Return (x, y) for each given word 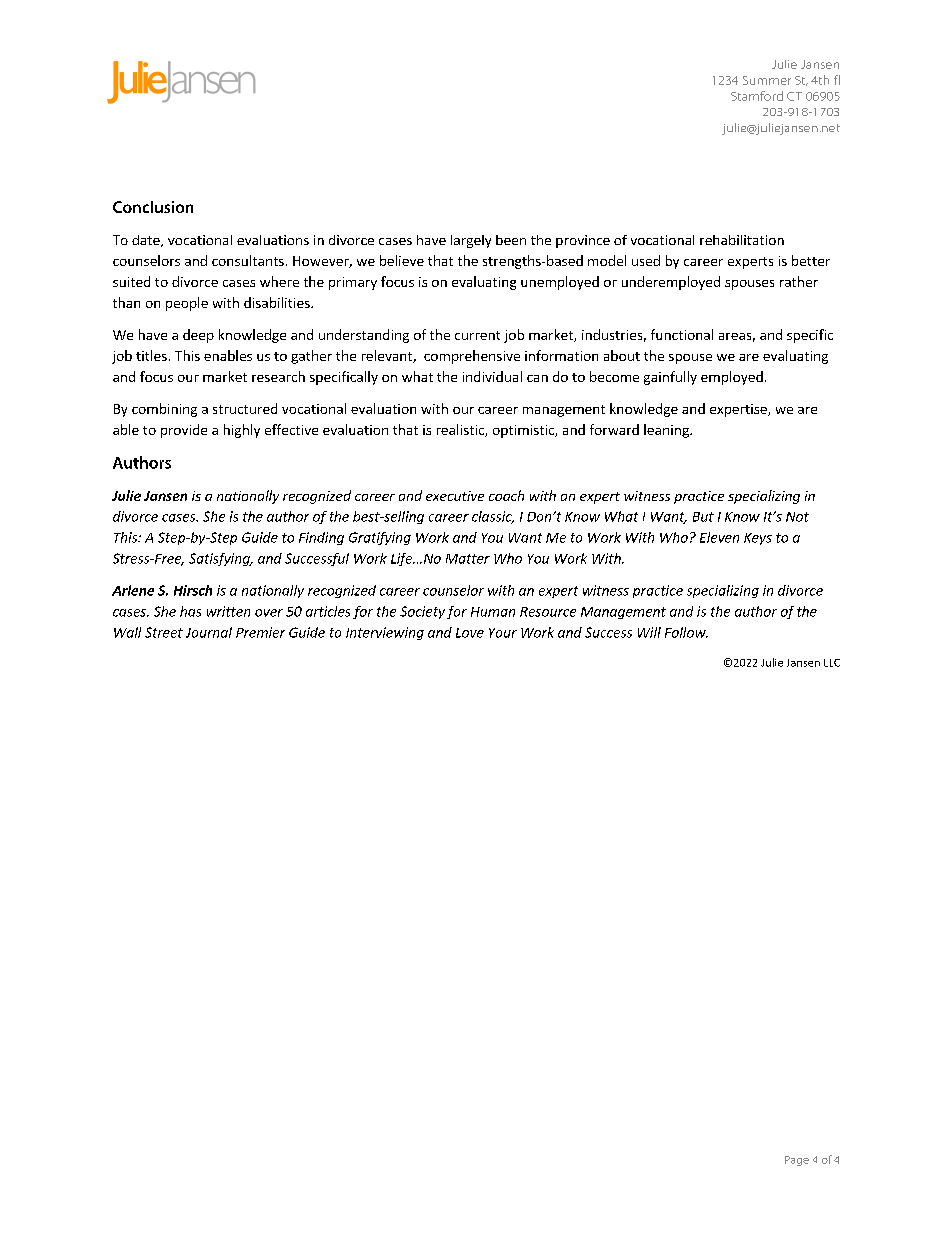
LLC (832, 663)
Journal (209, 632)
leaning (667, 431)
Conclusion (153, 207)
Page (797, 1161)
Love (470, 633)
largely (471, 241)
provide (184, 431)
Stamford (757, 96)
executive (455, 496)
